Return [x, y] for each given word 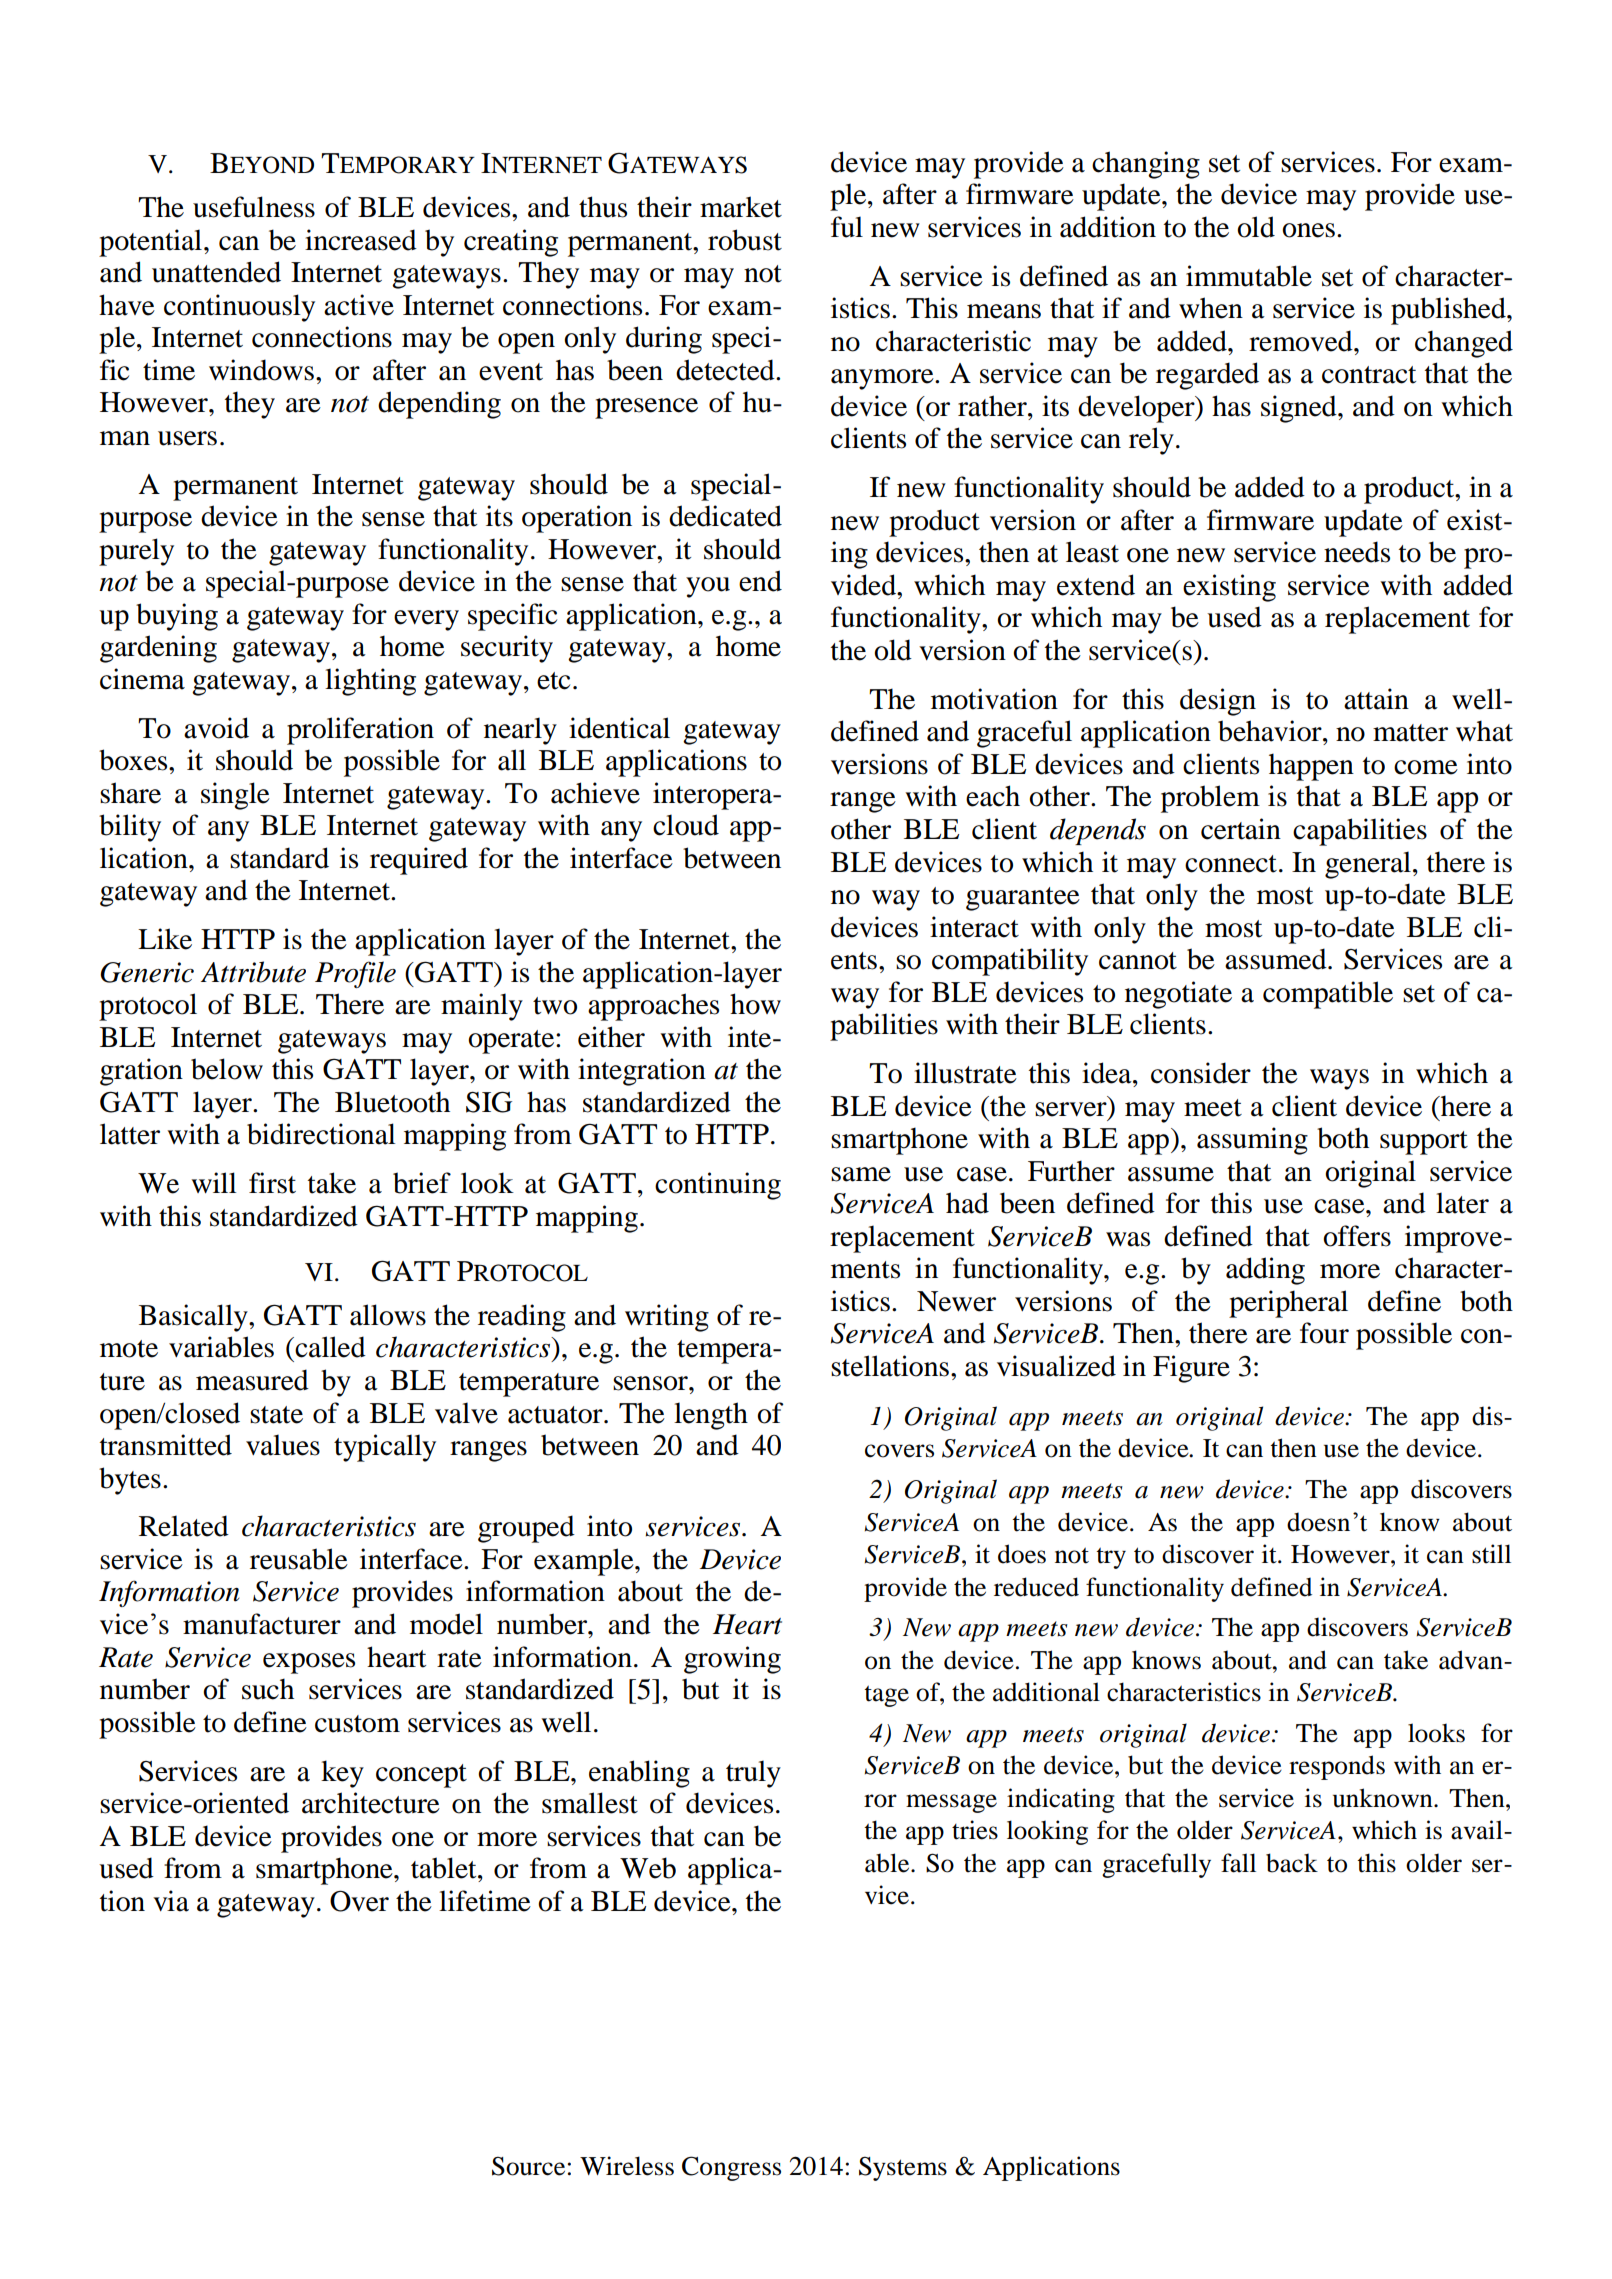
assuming [1252, 1141]
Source [528, 2166]
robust [745, 240]
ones [1308, 230]
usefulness [254, 207]
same [861, 1174]
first [272, 1183]
